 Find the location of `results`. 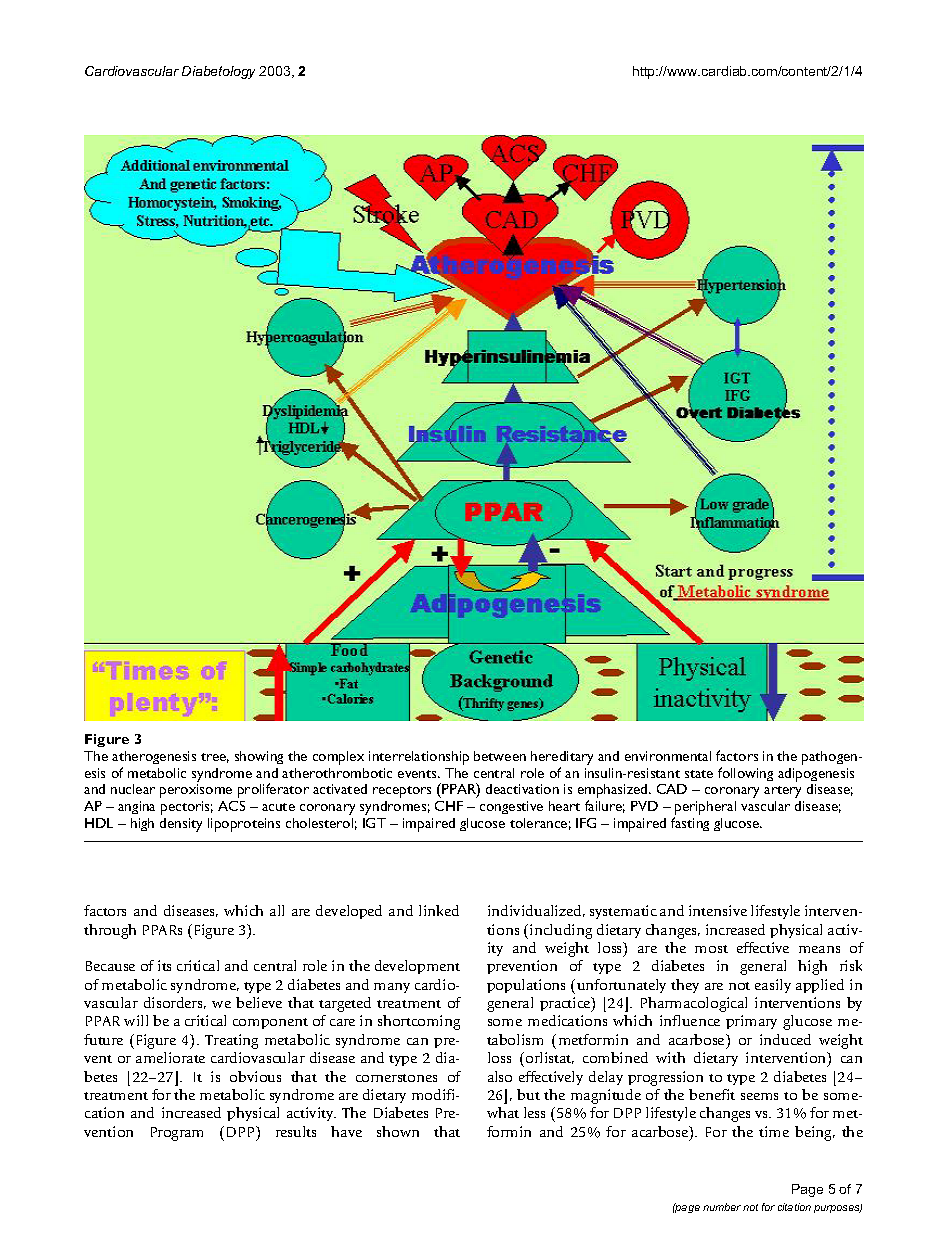

results is located at coordinates (296, 1131).
